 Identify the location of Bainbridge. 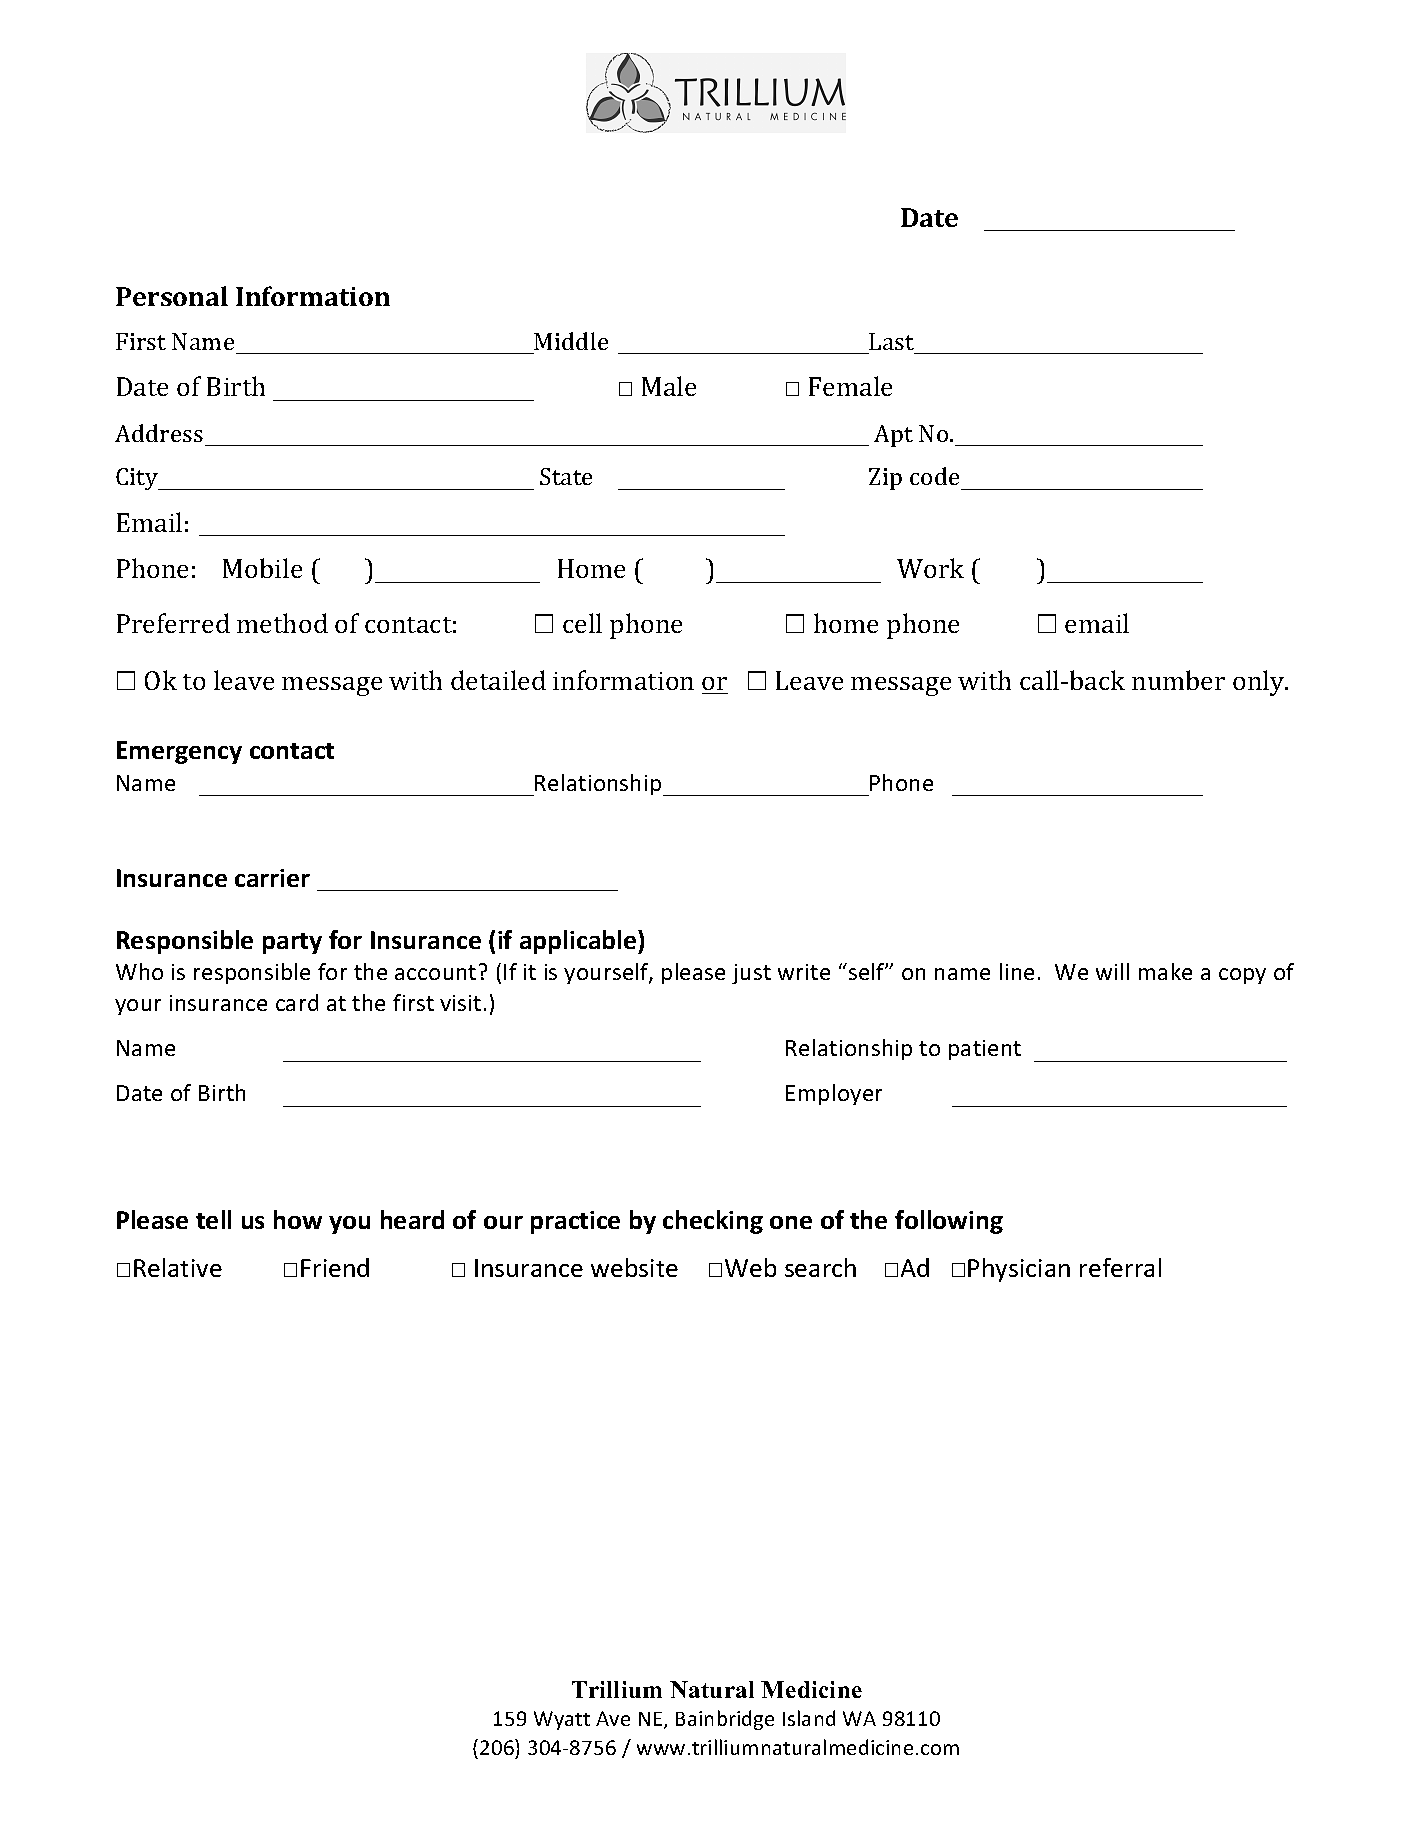
(725, 1720).
